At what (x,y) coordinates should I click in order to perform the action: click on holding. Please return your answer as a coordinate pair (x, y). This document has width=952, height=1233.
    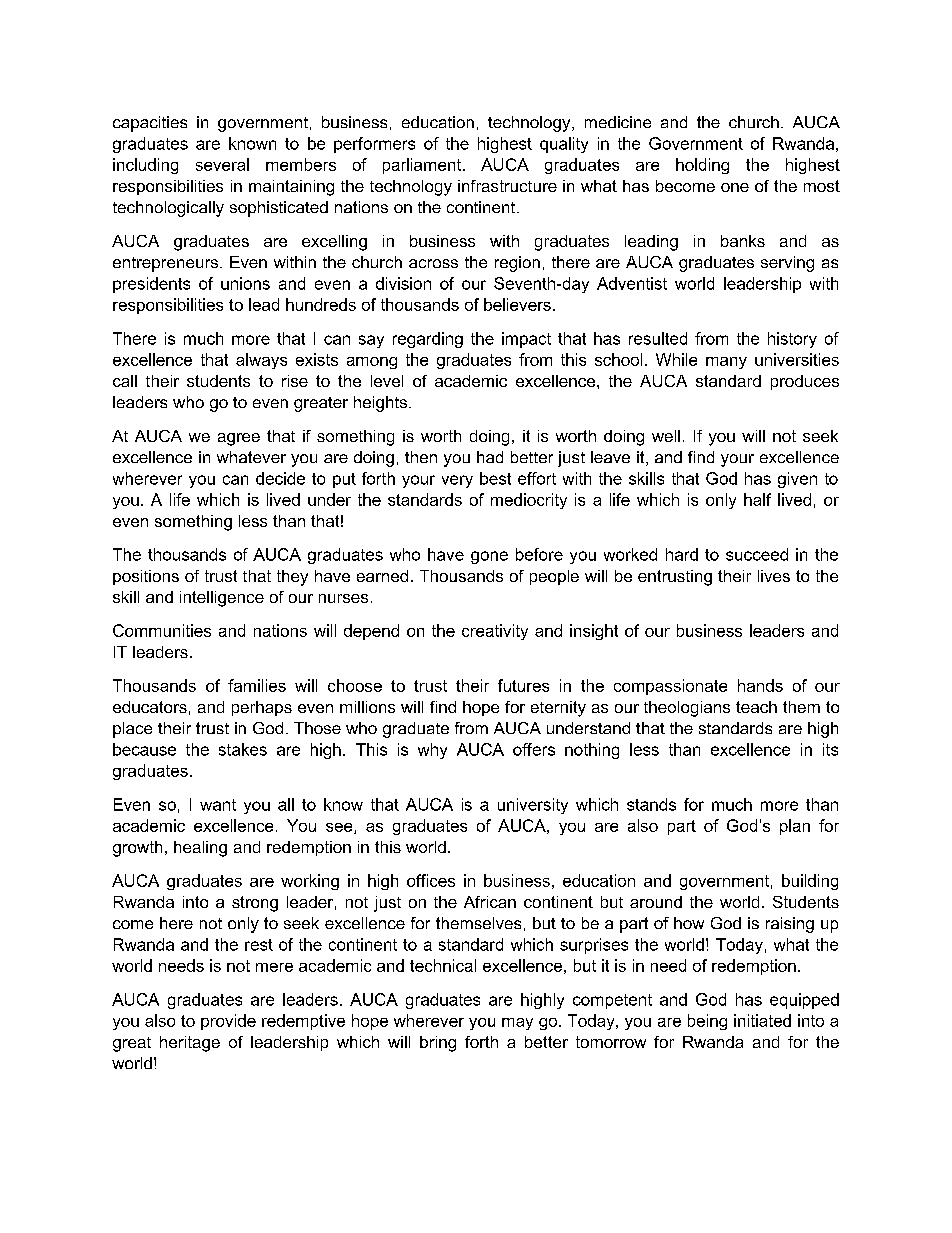
    Looking at the image, I should click on (702, 166).
